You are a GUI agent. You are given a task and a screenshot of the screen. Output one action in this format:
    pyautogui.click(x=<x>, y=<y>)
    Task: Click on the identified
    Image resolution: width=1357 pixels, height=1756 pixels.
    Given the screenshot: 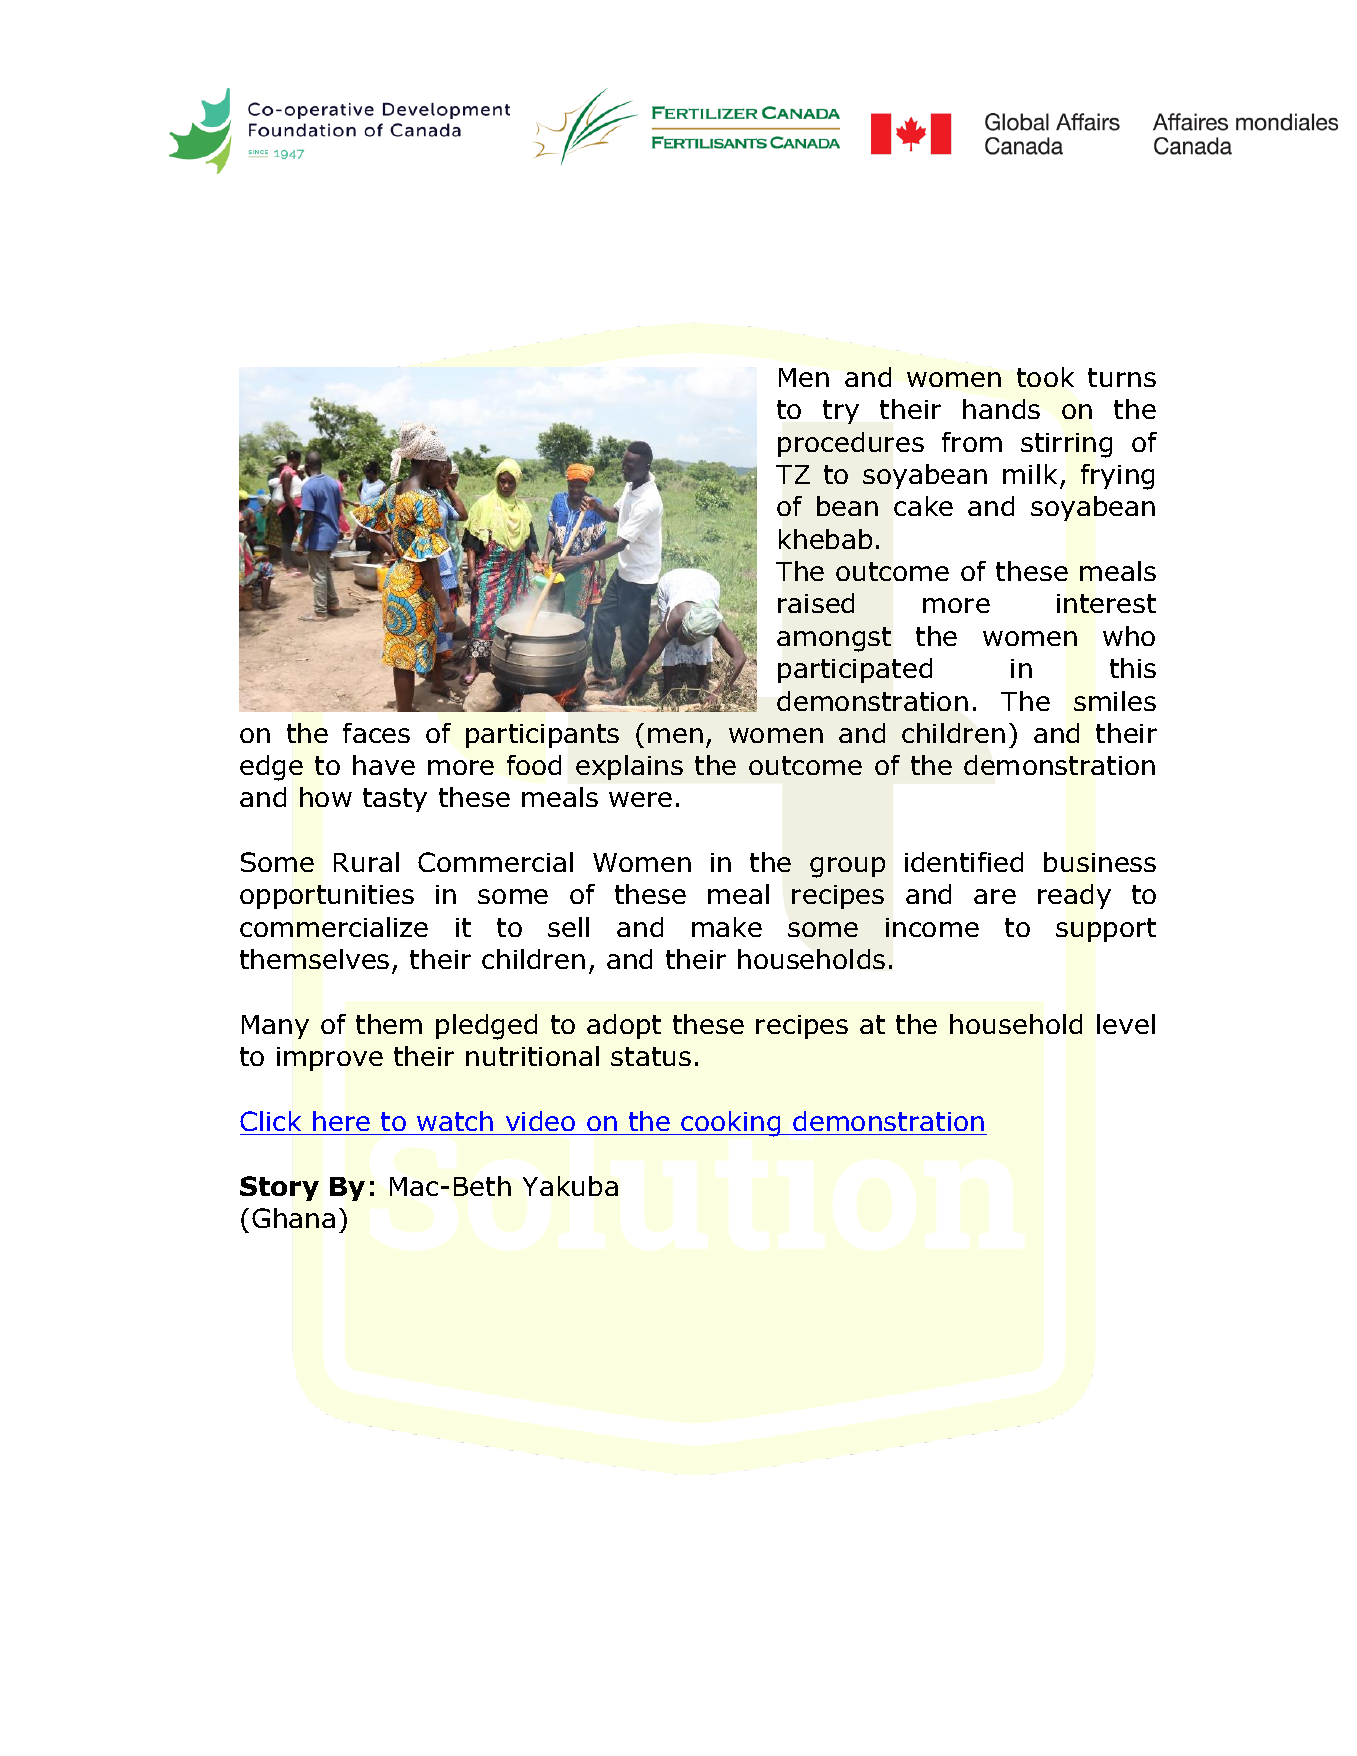 What is the action you would take?
    pyautogui.click(x=964, y=862)
